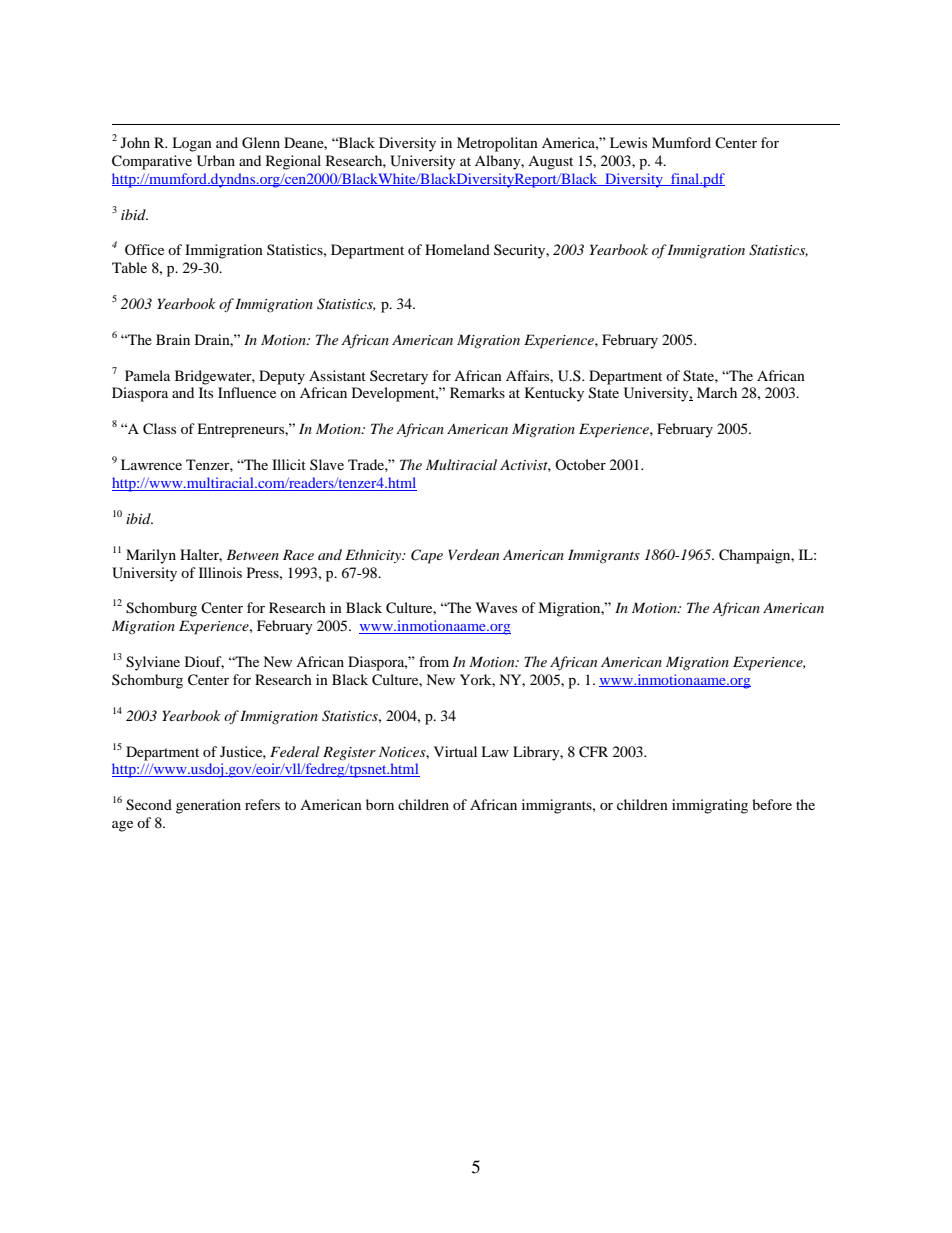  What do you see at coordinates (206, 392) in the screenshot?
I see `Its` at bounding box center [206, 392].
